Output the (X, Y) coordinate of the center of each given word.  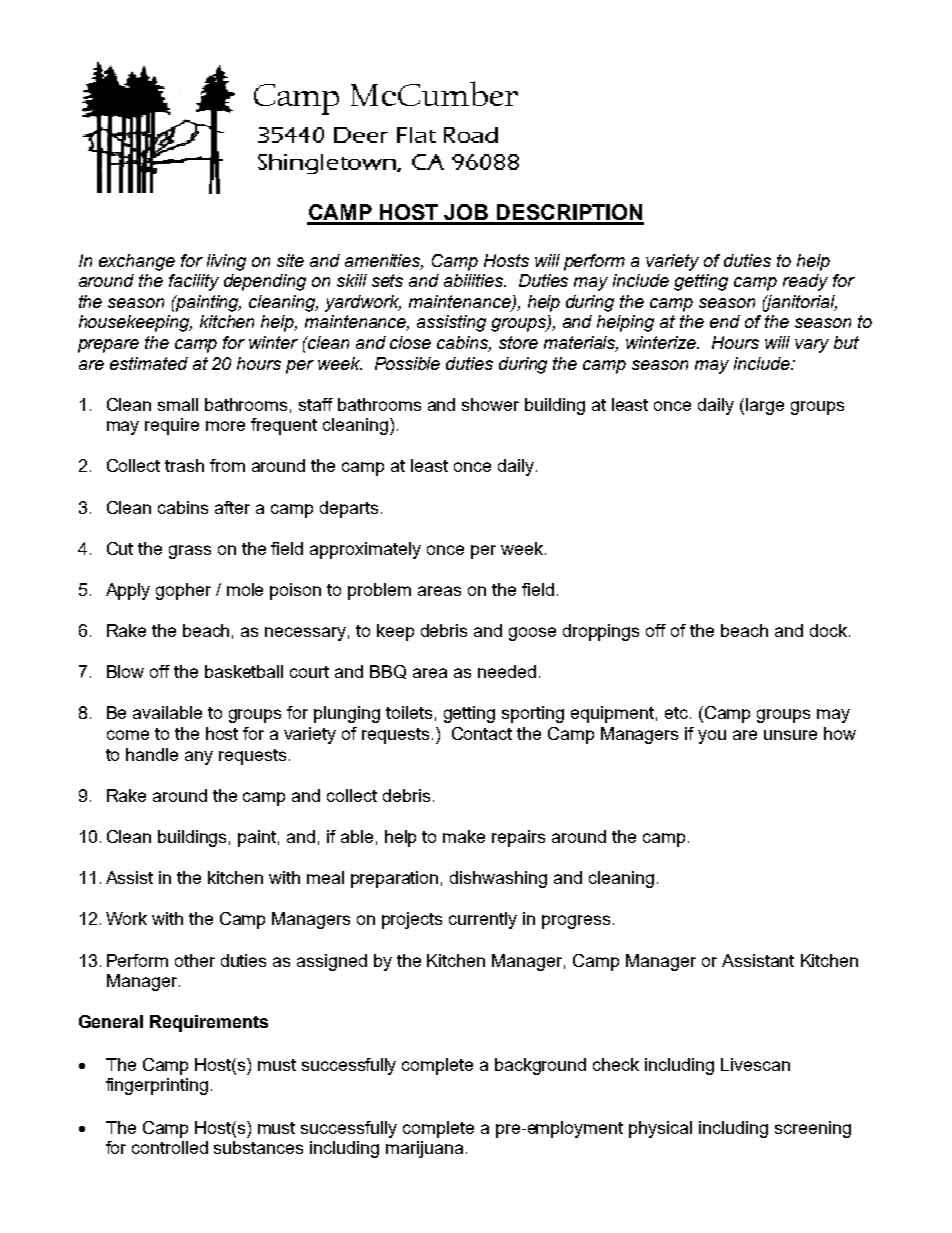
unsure (790, 735)
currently (483, 920)
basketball (244, 671)
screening (813, 1129)
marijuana (424, 1149)
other (195, 960)
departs (349, 509)
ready (805, 282)
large (765, 406)
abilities (475, 280)
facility (194, 282)
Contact (482, 733)
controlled (170, 1147)
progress (576, 922)
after (232, 507)
